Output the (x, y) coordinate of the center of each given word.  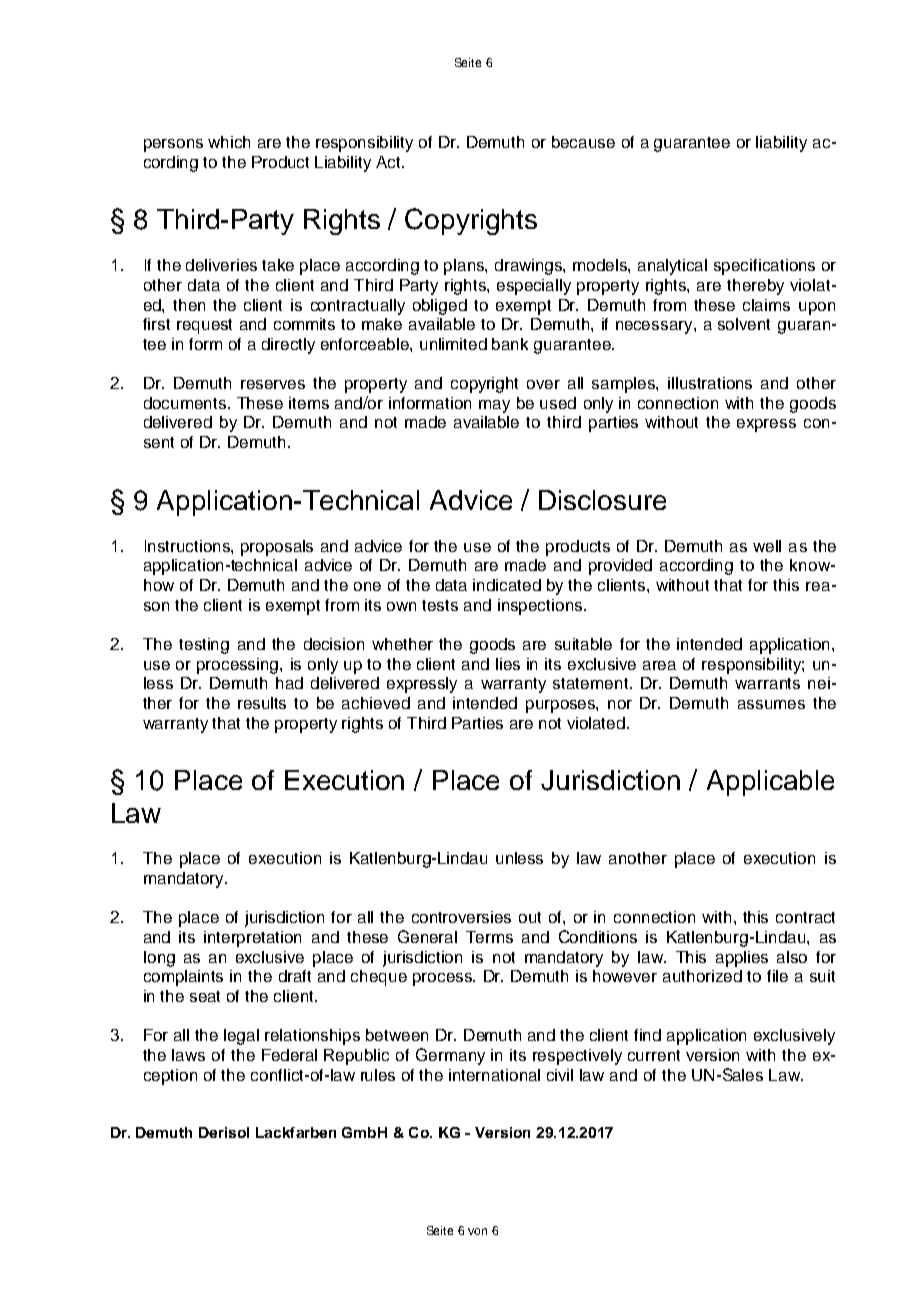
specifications (764, 267)
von (477, 1231)
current (654, 1055)
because (583, 142)
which (229, 142)
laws (188, 1055)
